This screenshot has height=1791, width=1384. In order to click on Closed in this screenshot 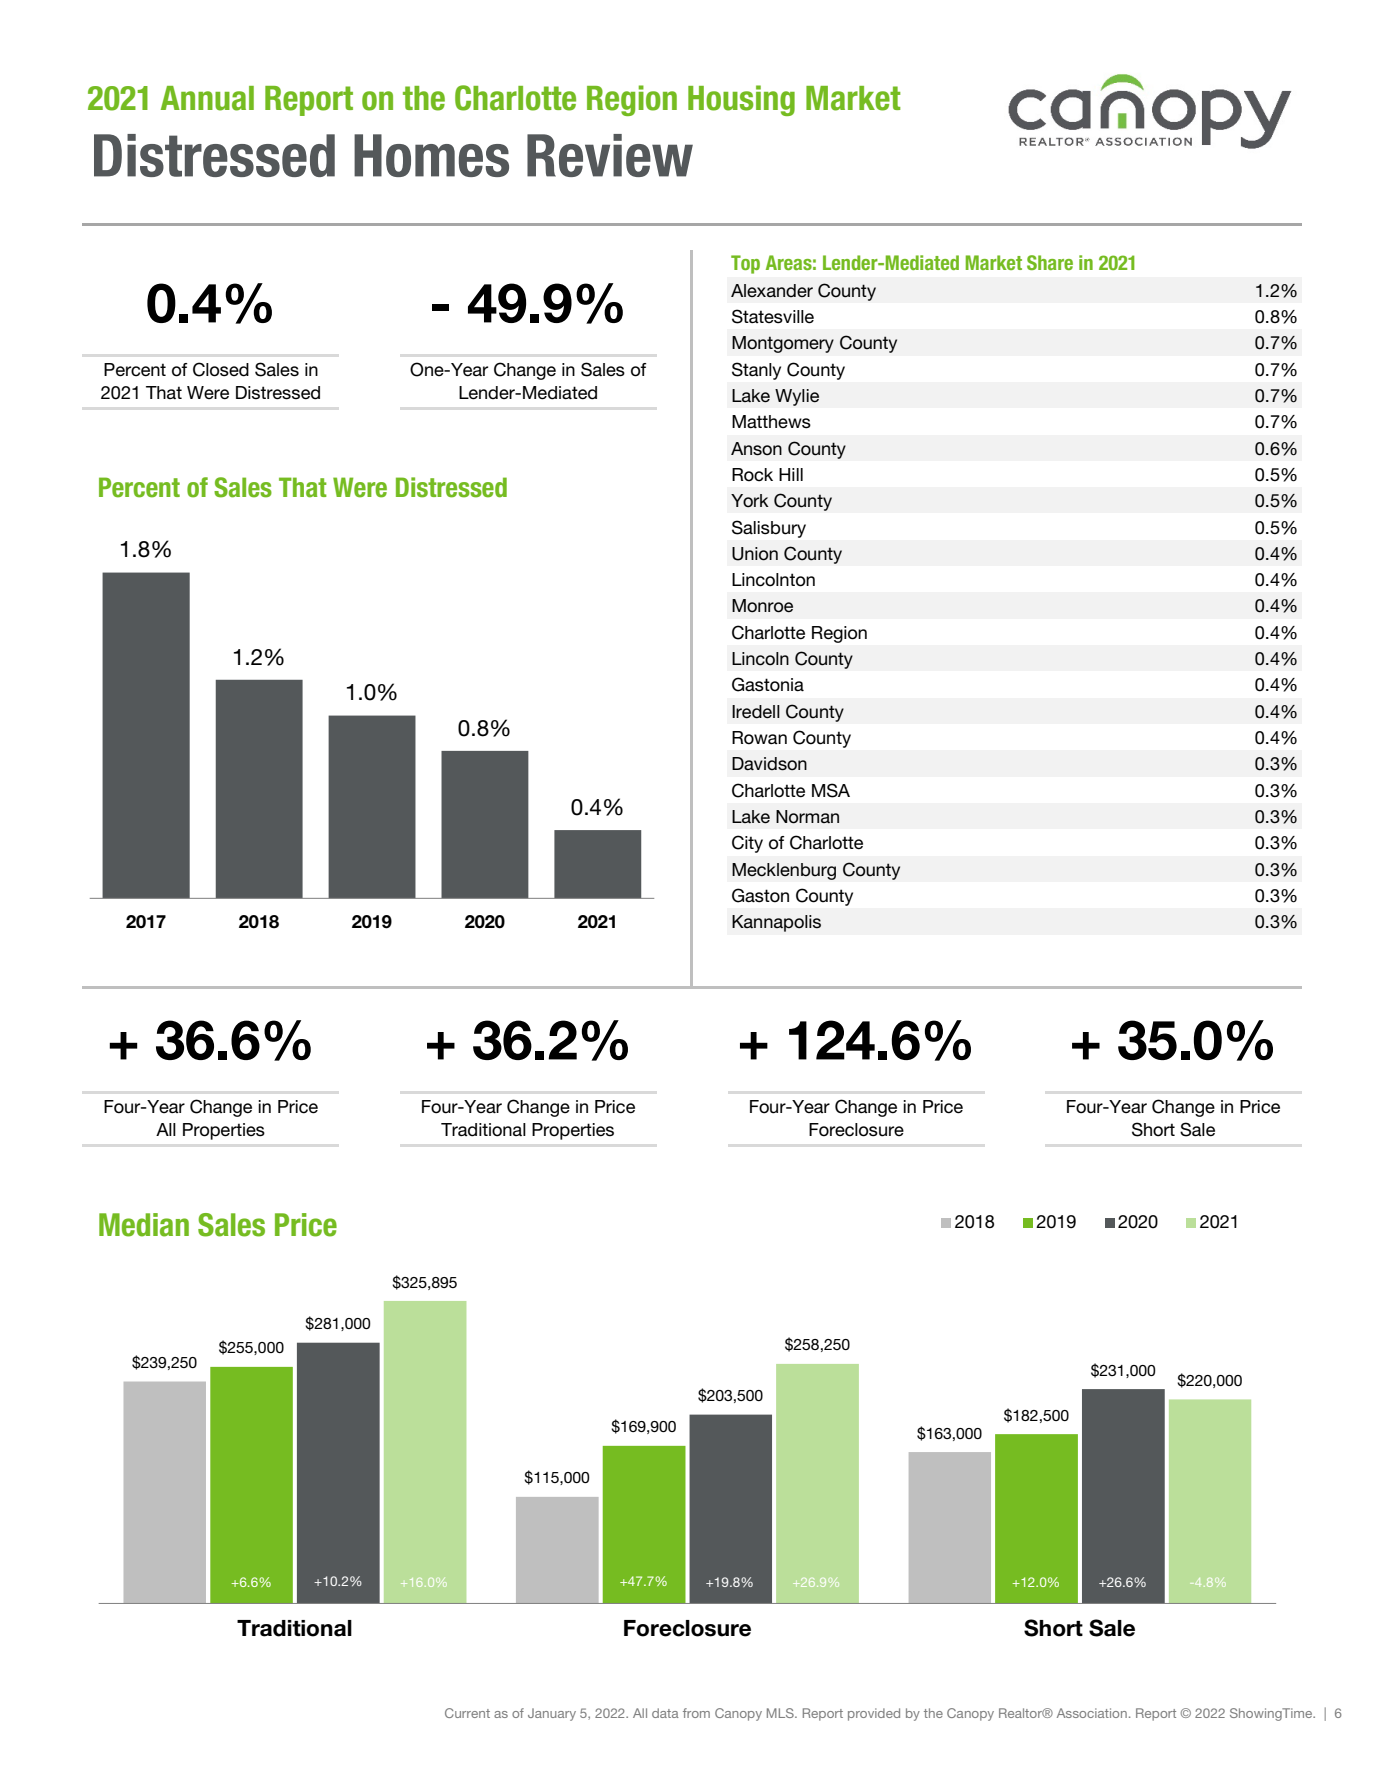, I will do `click(221, 369)`.
